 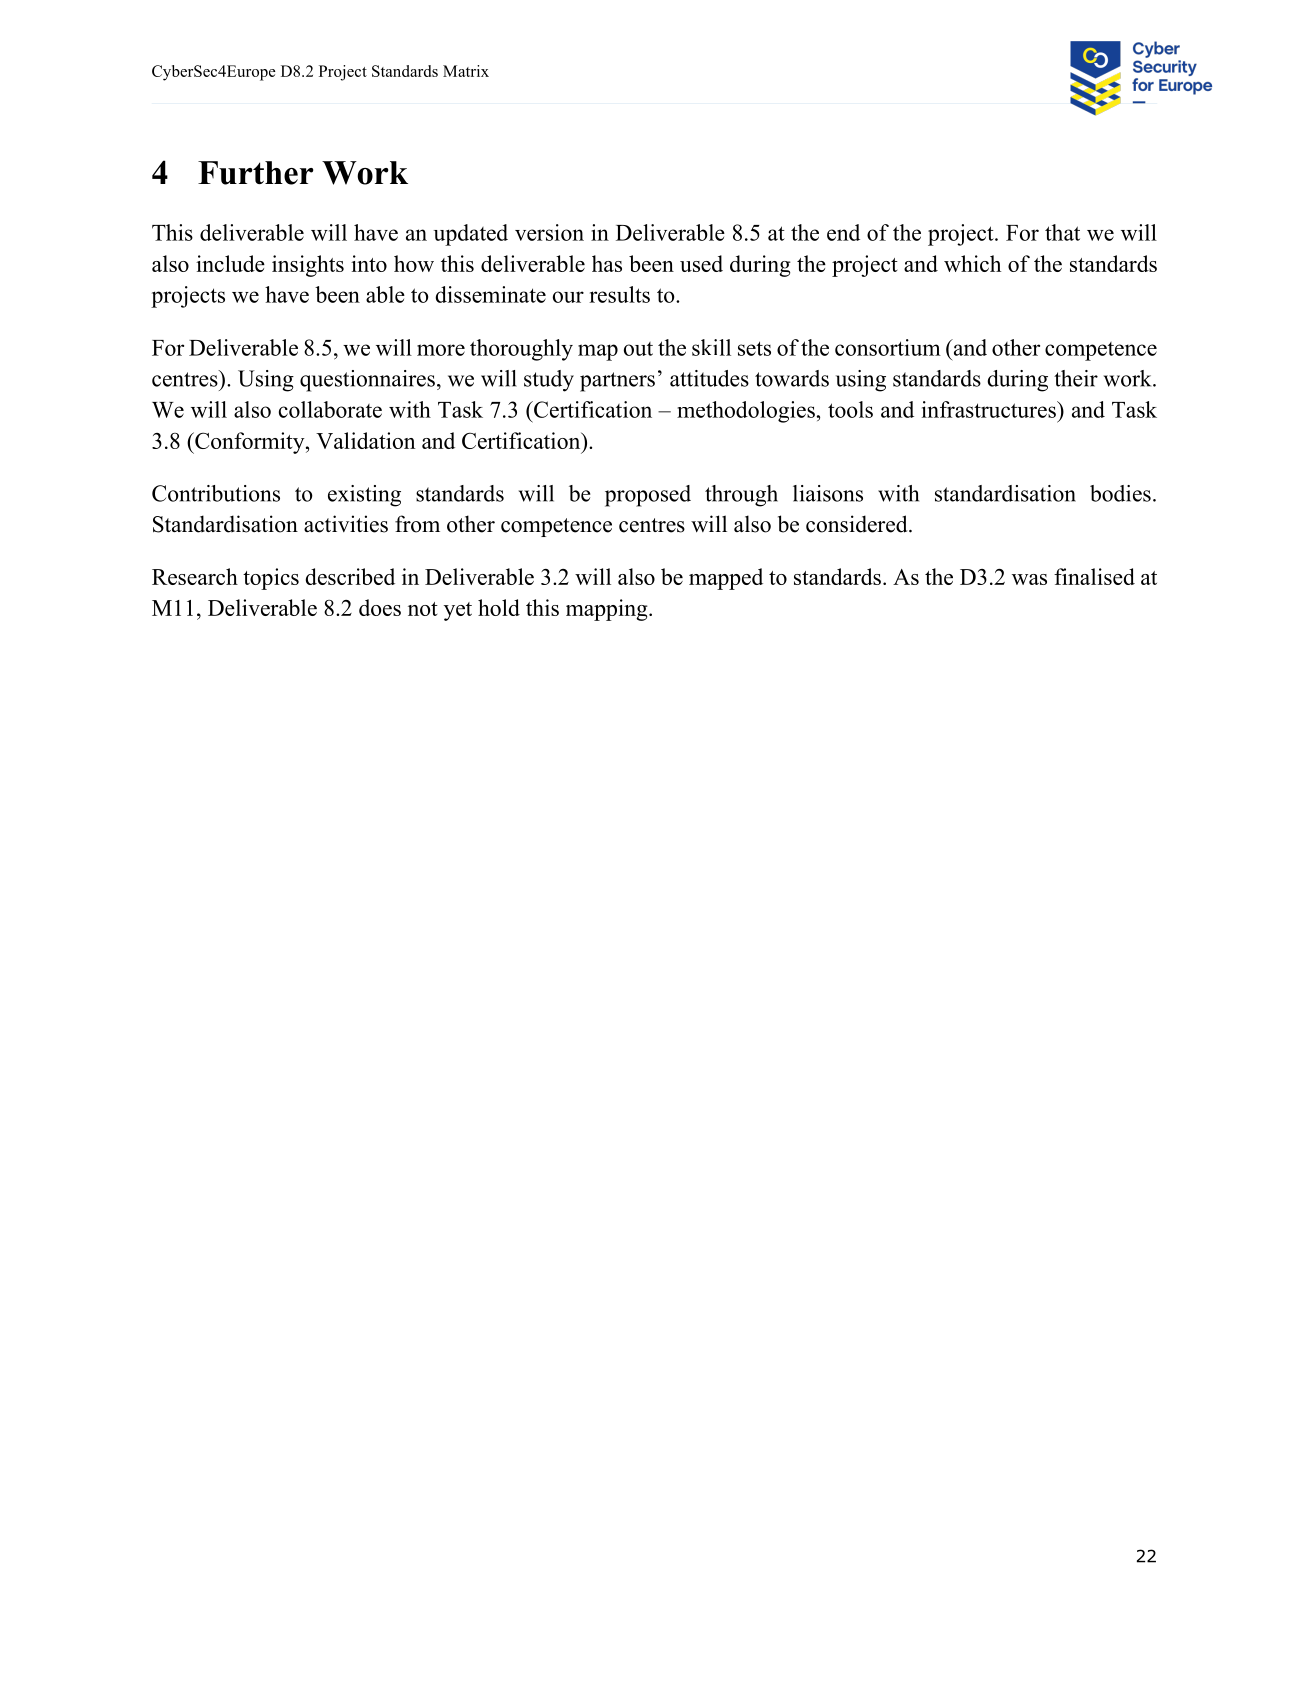 I want to click on existing, so click(x=364, y=496).
